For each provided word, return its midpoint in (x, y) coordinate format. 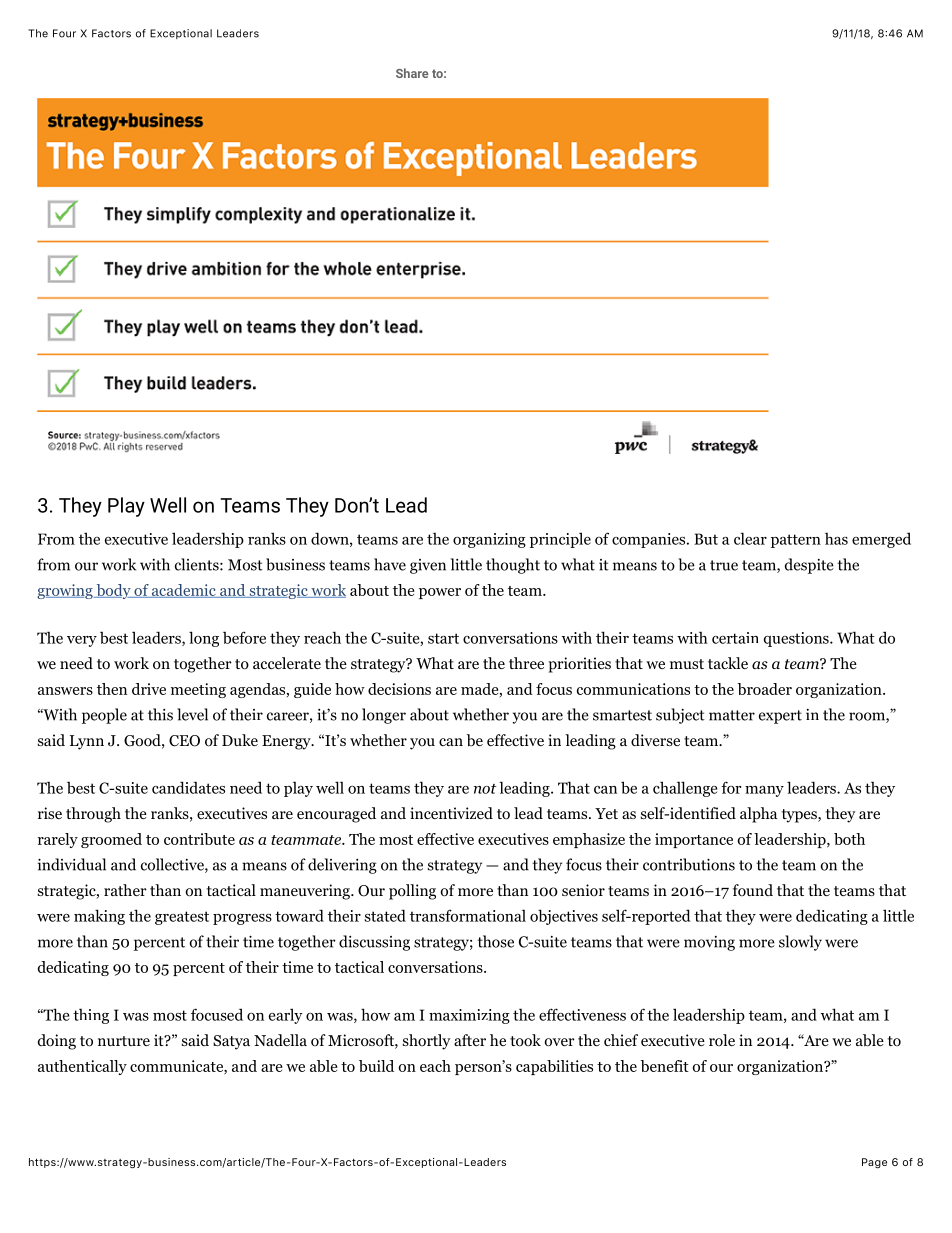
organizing (489, 540)
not (485, 789)
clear (750, 538)
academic (184, 591)
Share (412, 73)
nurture (124, 1041)
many (764, 791)
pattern (796, 541)
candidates (188, 787)
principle (560, 540)
